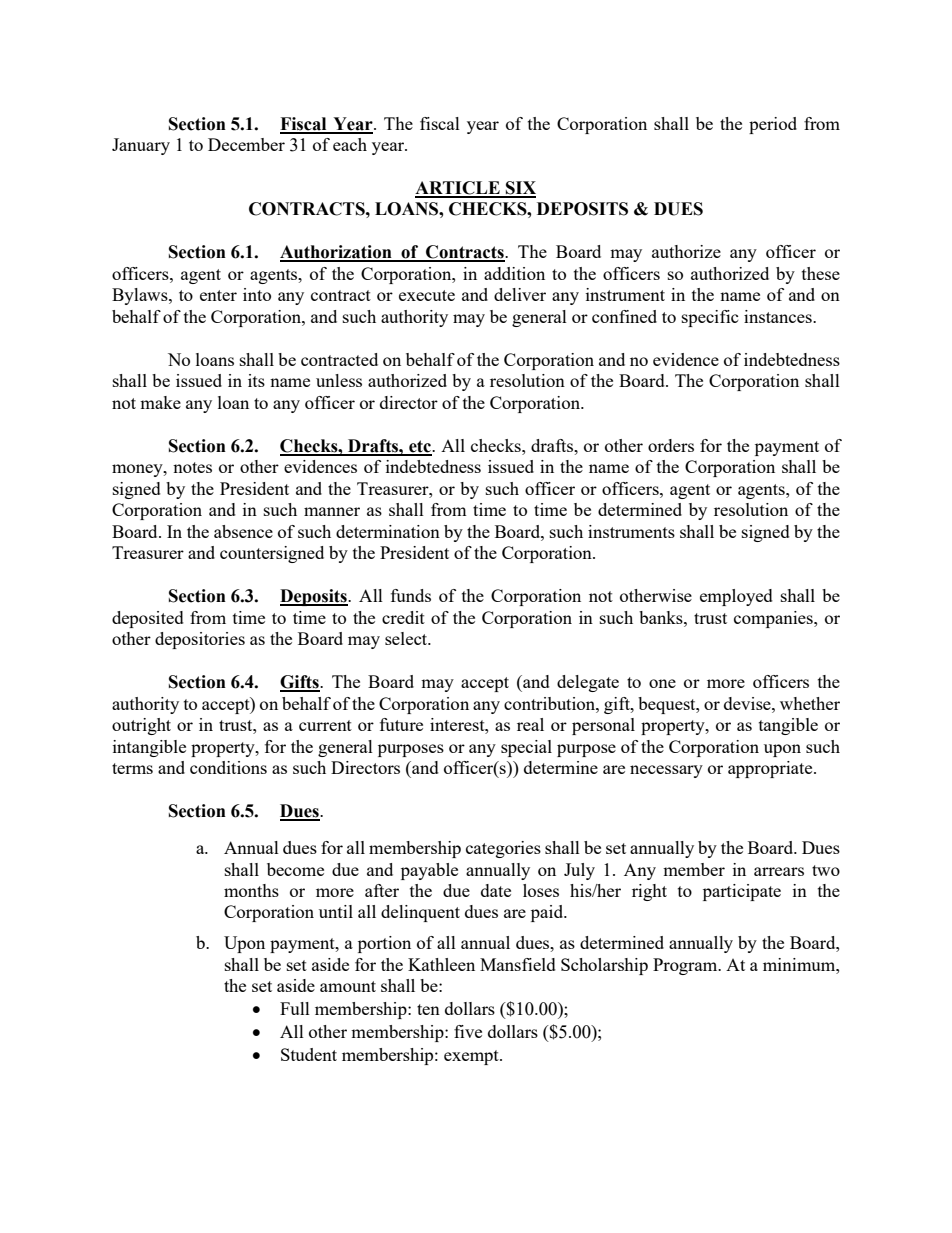 Image resolution: width=952 pixels, height=1233 pixels. I want to click on Full, so click(295, 1008).
